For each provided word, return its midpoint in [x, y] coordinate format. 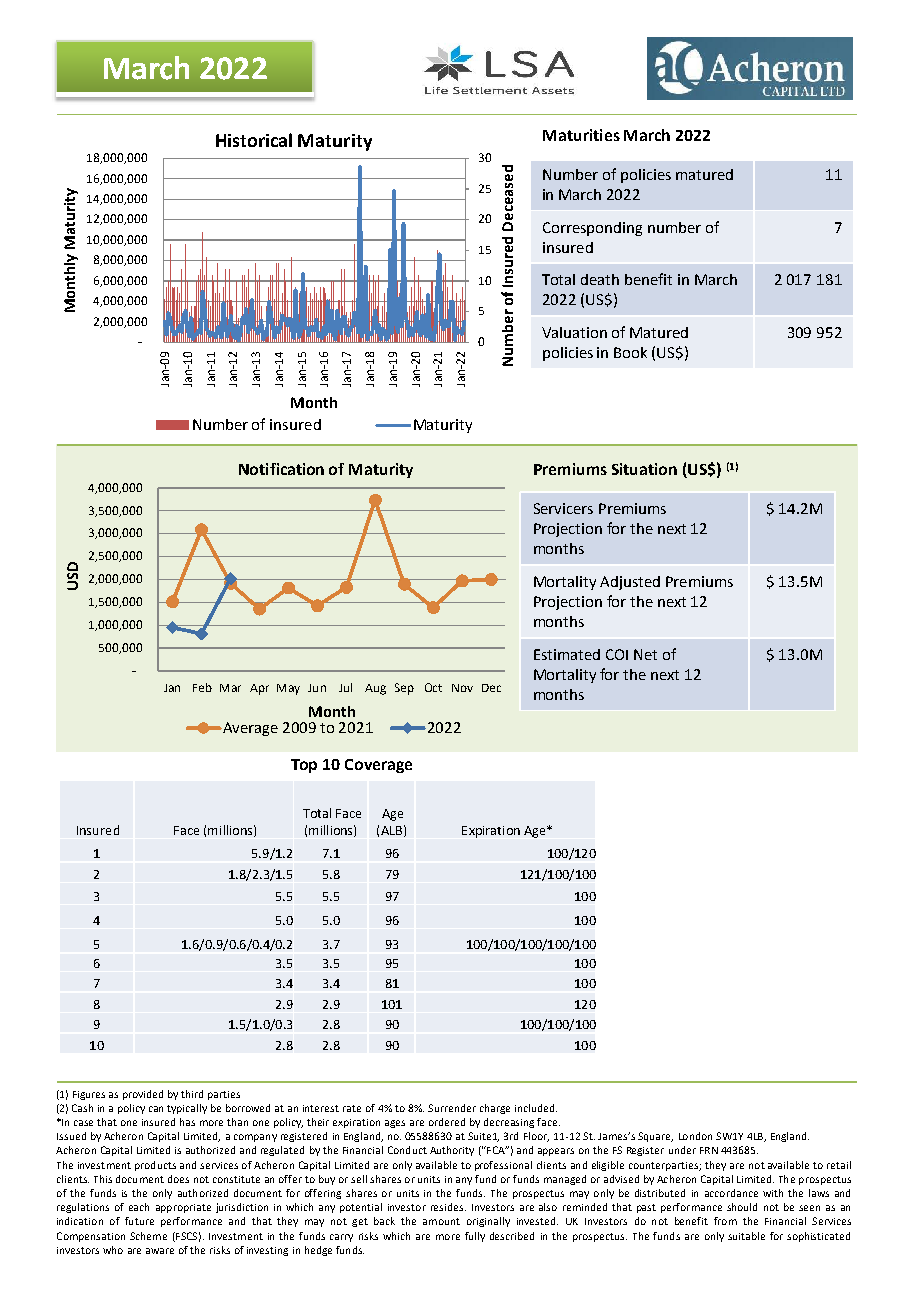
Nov [462, 688]
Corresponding [592, 229]
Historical [254, 140]
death [600, 279]
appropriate [183, 1208]
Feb [202, 687]
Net [645, 654]
